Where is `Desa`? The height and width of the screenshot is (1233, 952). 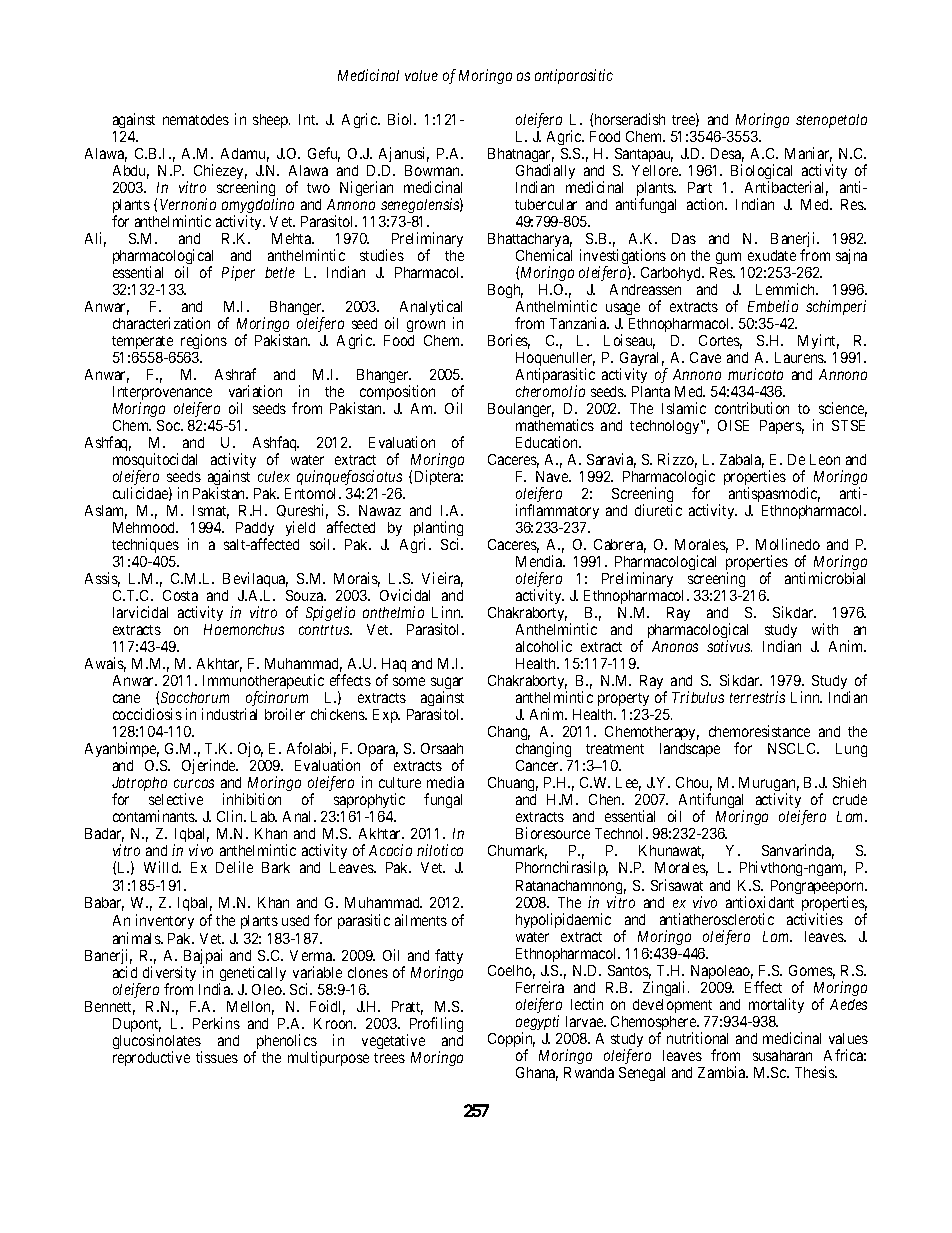 Desa is located at coordinates (727, 155).
